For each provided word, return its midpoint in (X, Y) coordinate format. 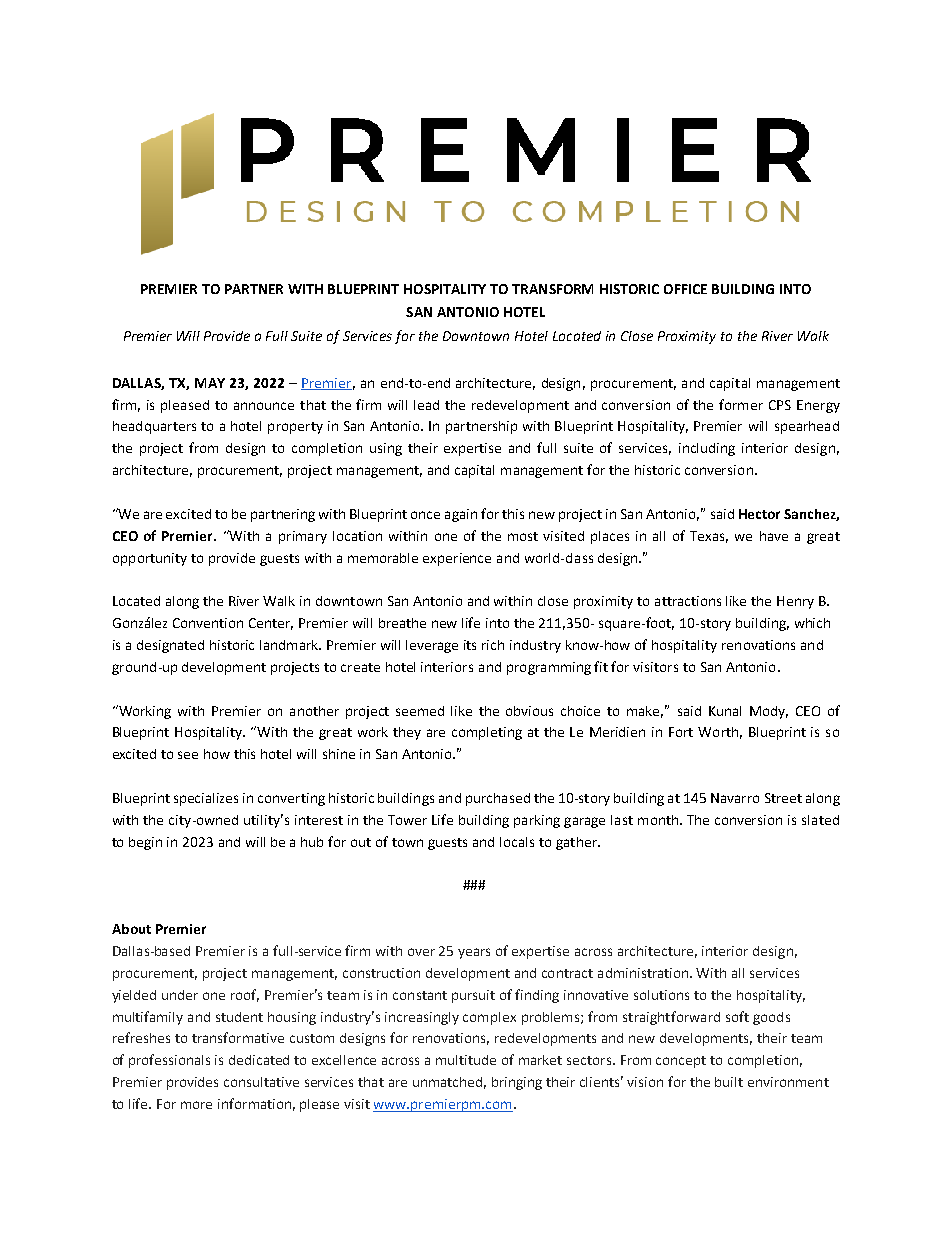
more (196, 1105)
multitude (466, 1060)
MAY (210, 383)
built (729, 1082)
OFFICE (685, 289)
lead (426, 405)
